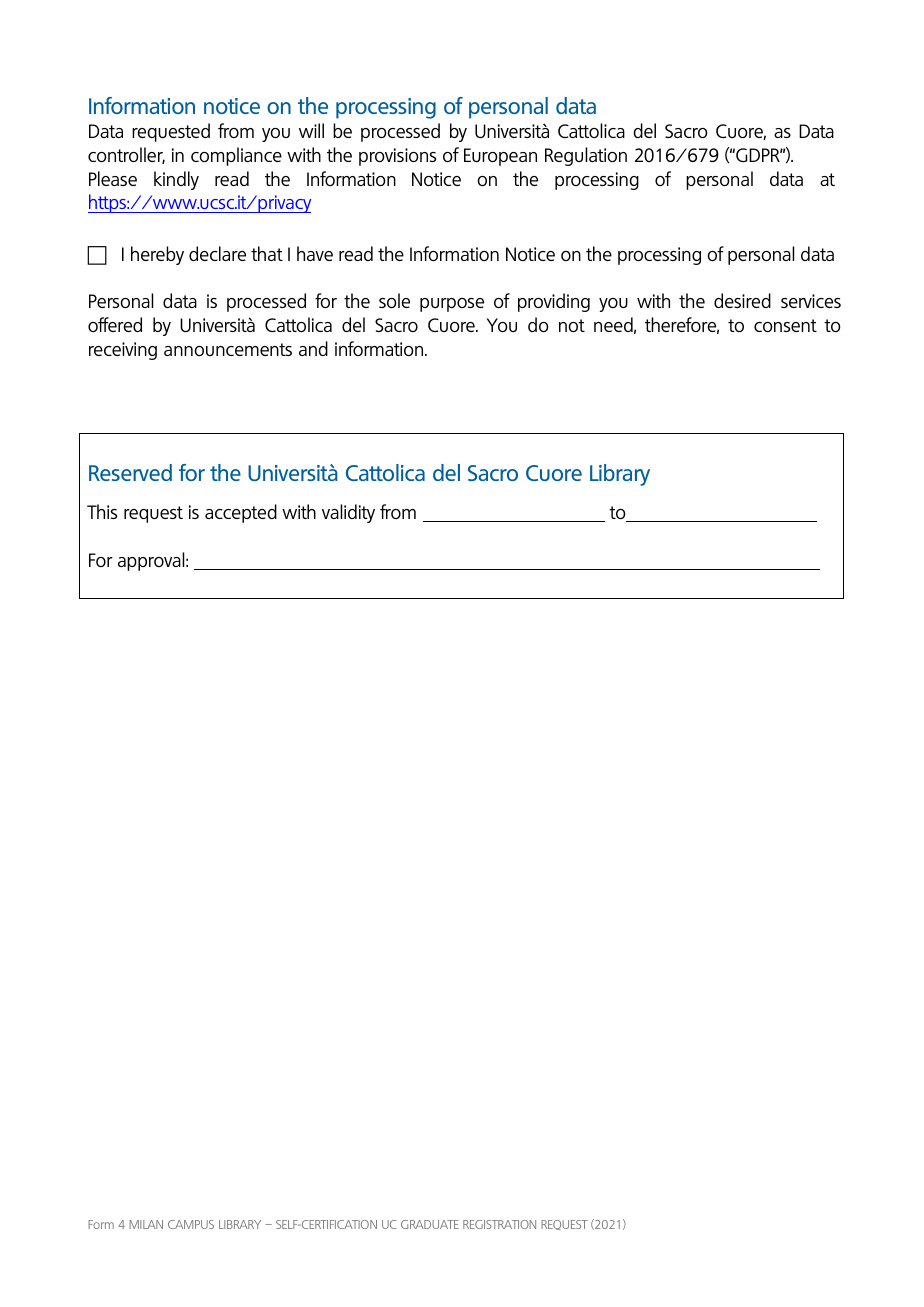 The image size is (924, 1307). I want to click on consent, so click(785, 325).
